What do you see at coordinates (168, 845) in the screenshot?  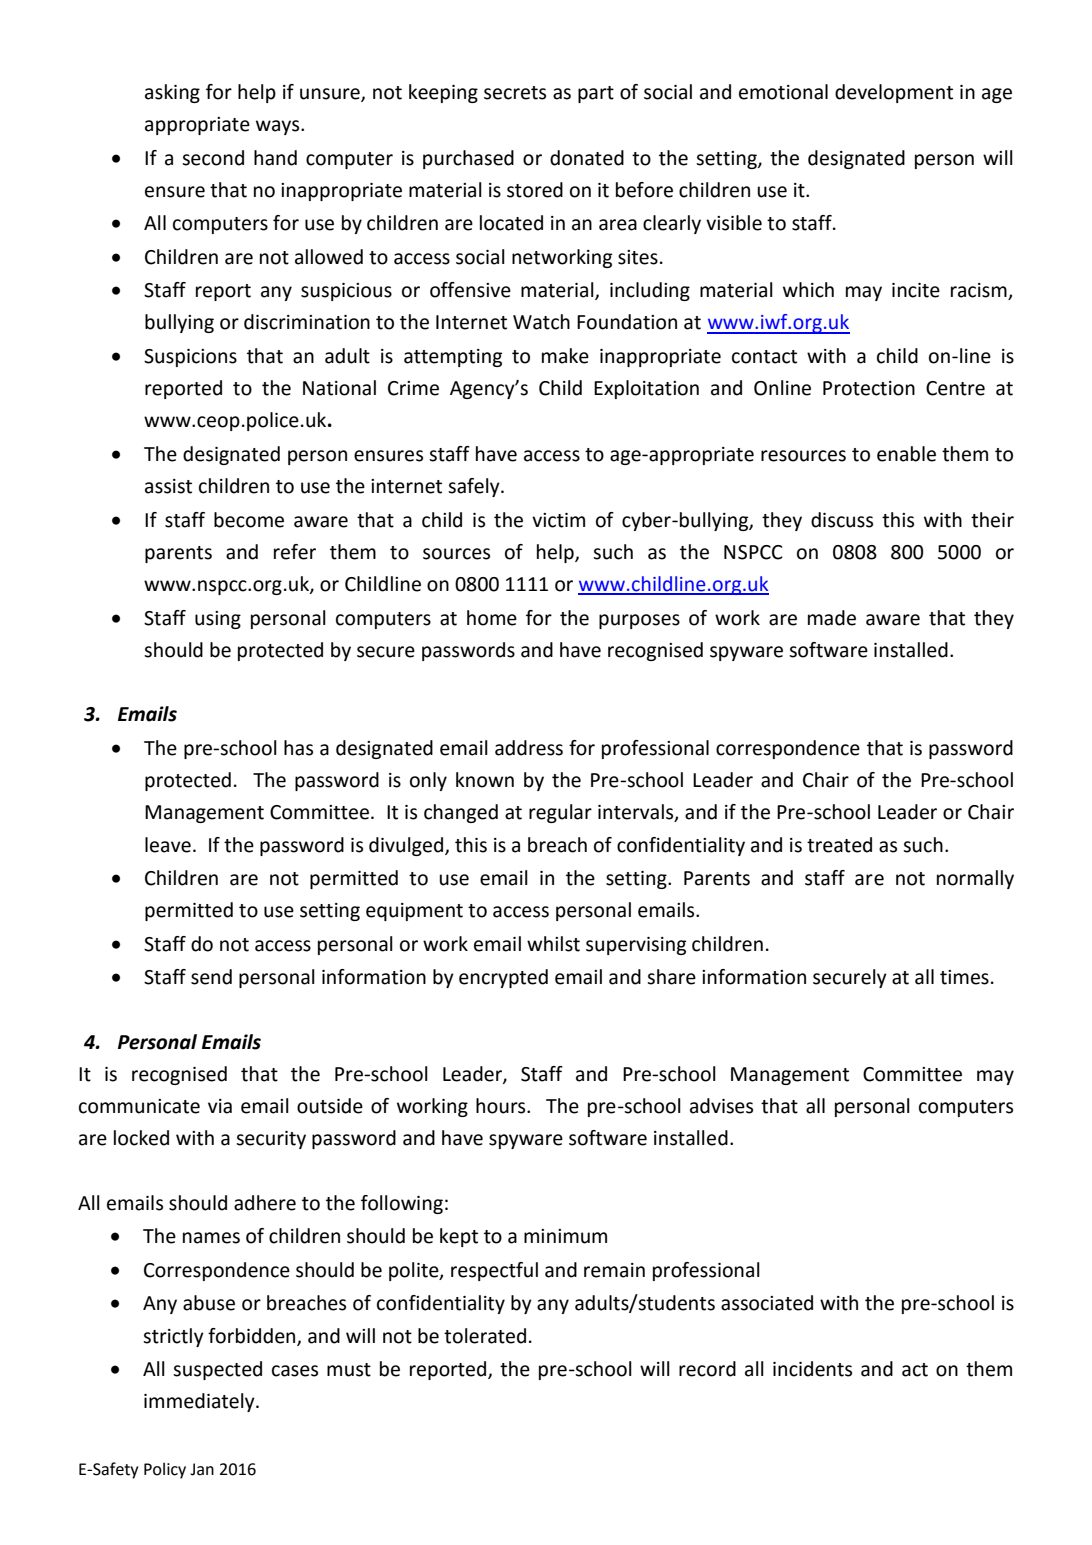 I see `leave` at bounding box center [168, 845].
